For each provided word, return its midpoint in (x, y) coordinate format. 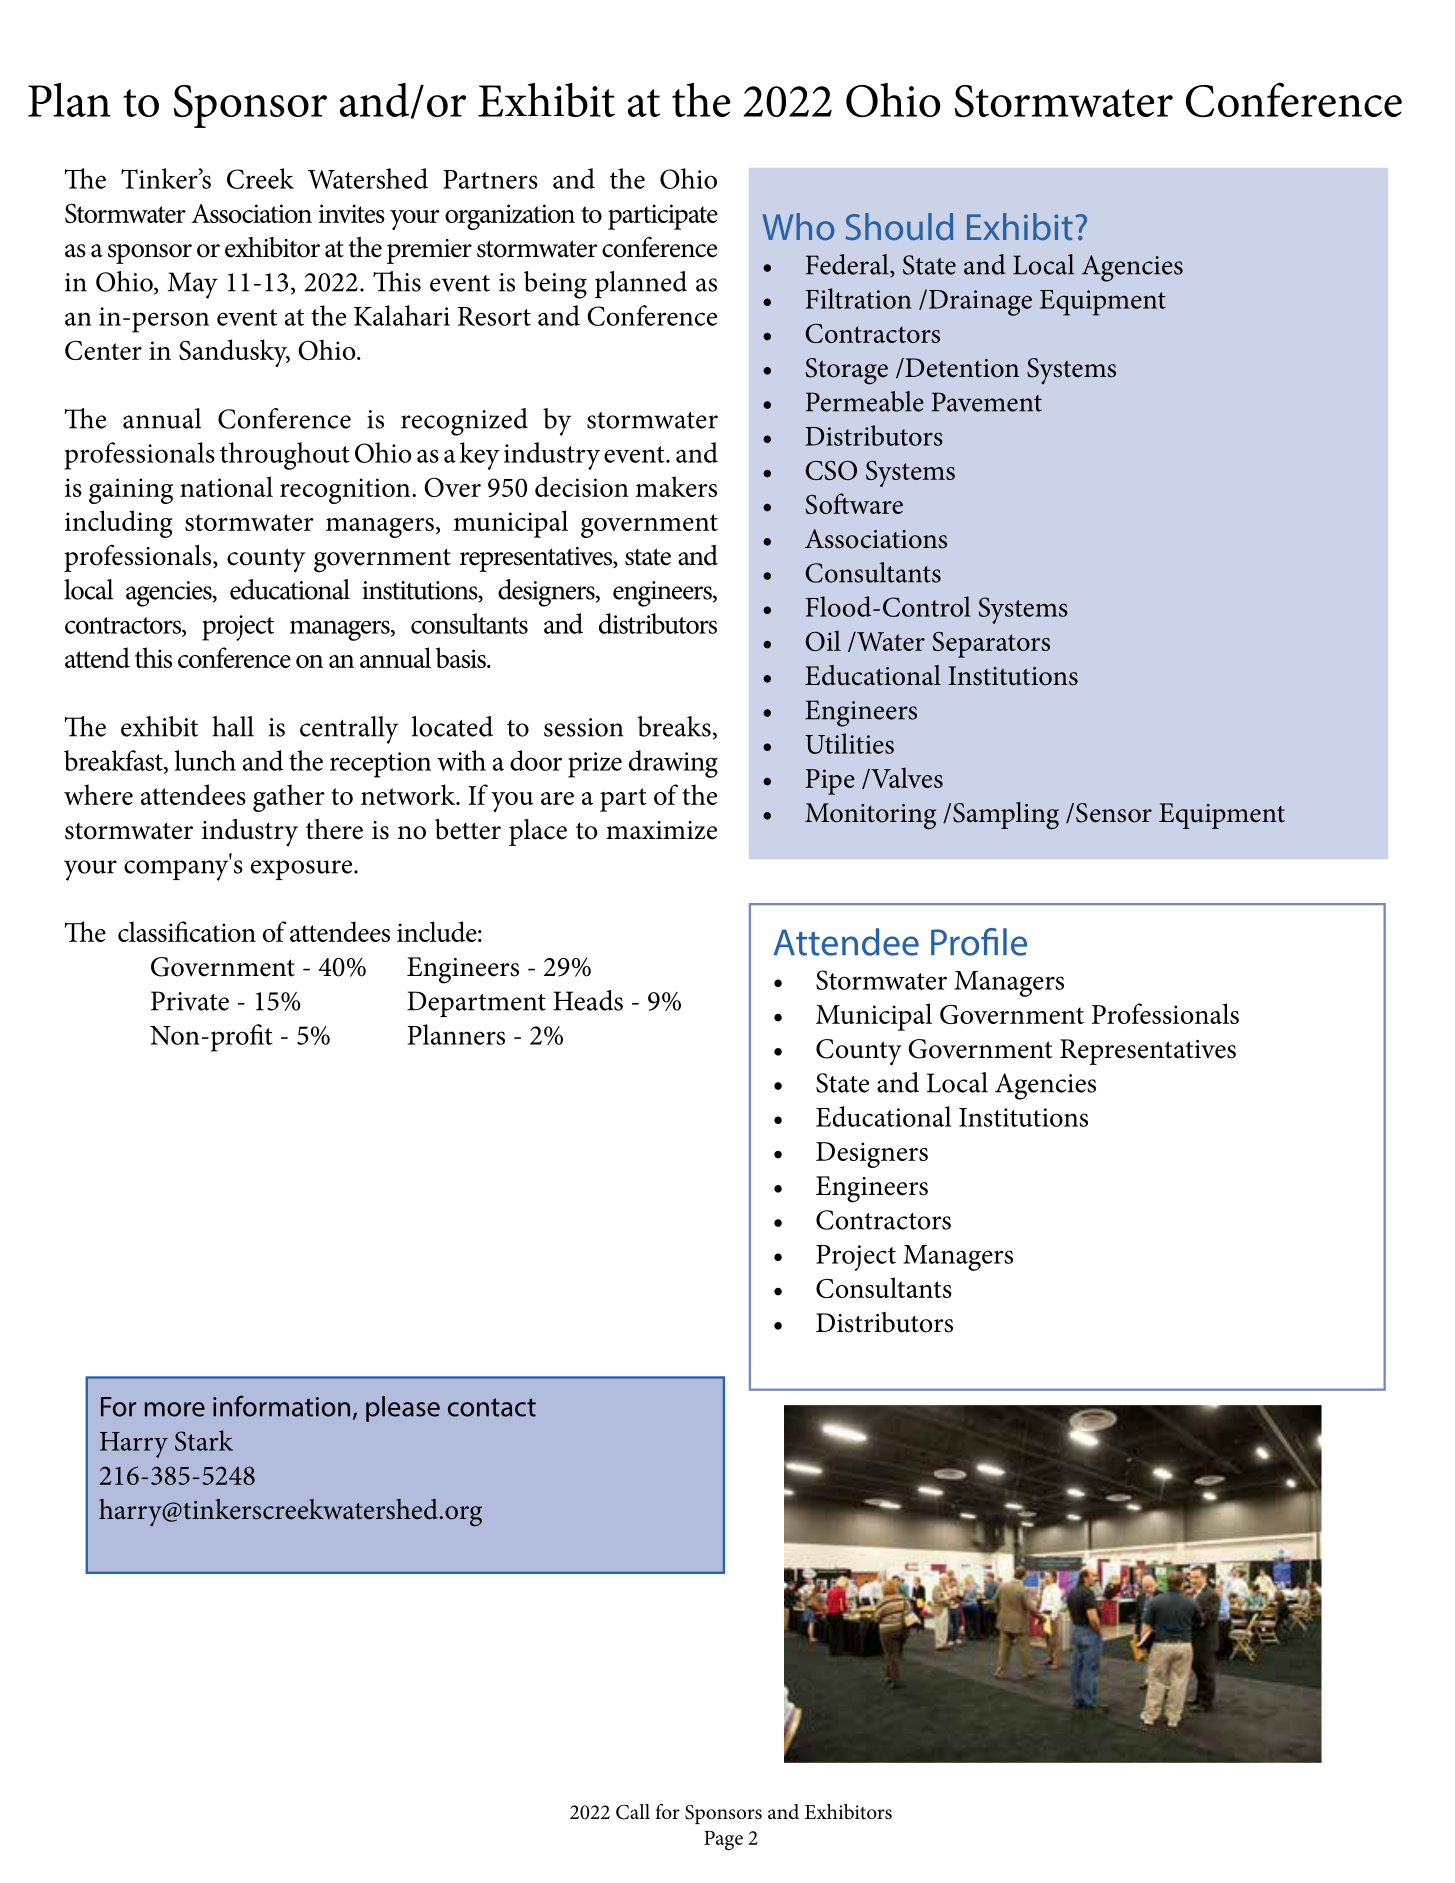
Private (190, 1001)
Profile (979, 942)
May (193, 285)
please (403, 1409)
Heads (588, 1000)
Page (723, 1841)
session (584, 727)
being (555, 285)
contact (492, 1407)
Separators (991, 645)
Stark (204, 1440)
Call (633, 1812)
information (281, 1406)
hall (233, 726)
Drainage (979, 302)
